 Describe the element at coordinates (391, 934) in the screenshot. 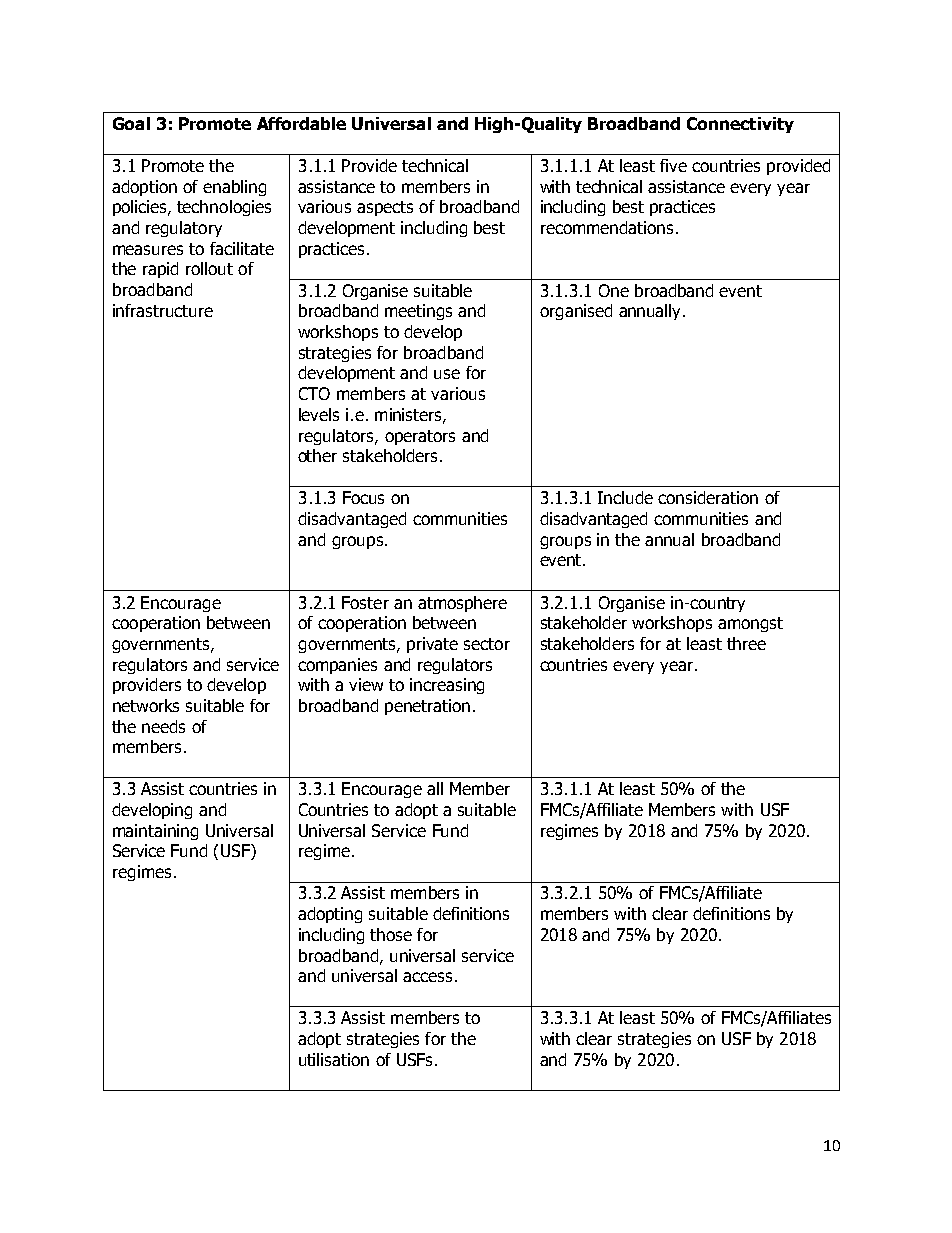

I see `those` at that location.
